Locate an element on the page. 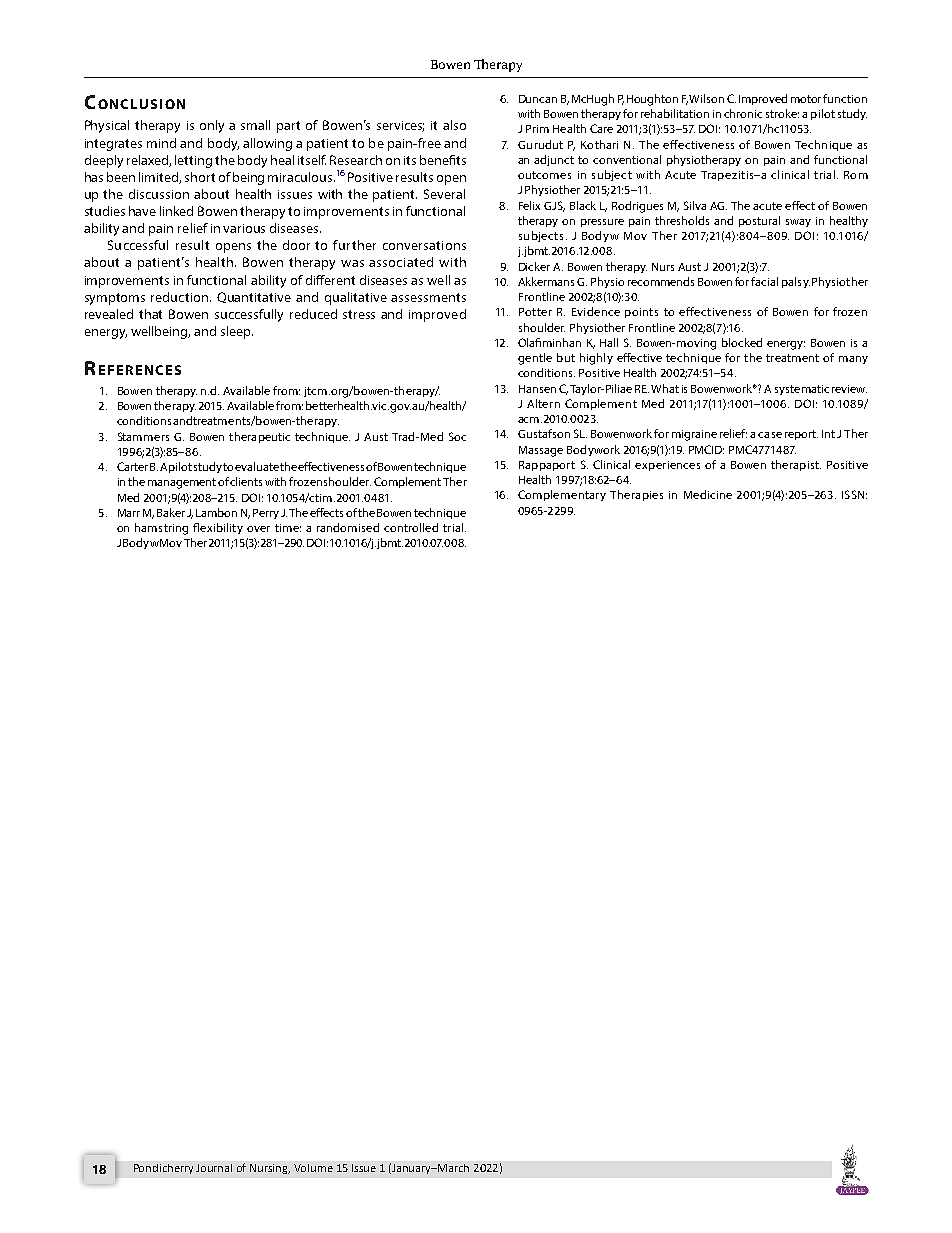  Medicine is located at coordinates (708, 494).
